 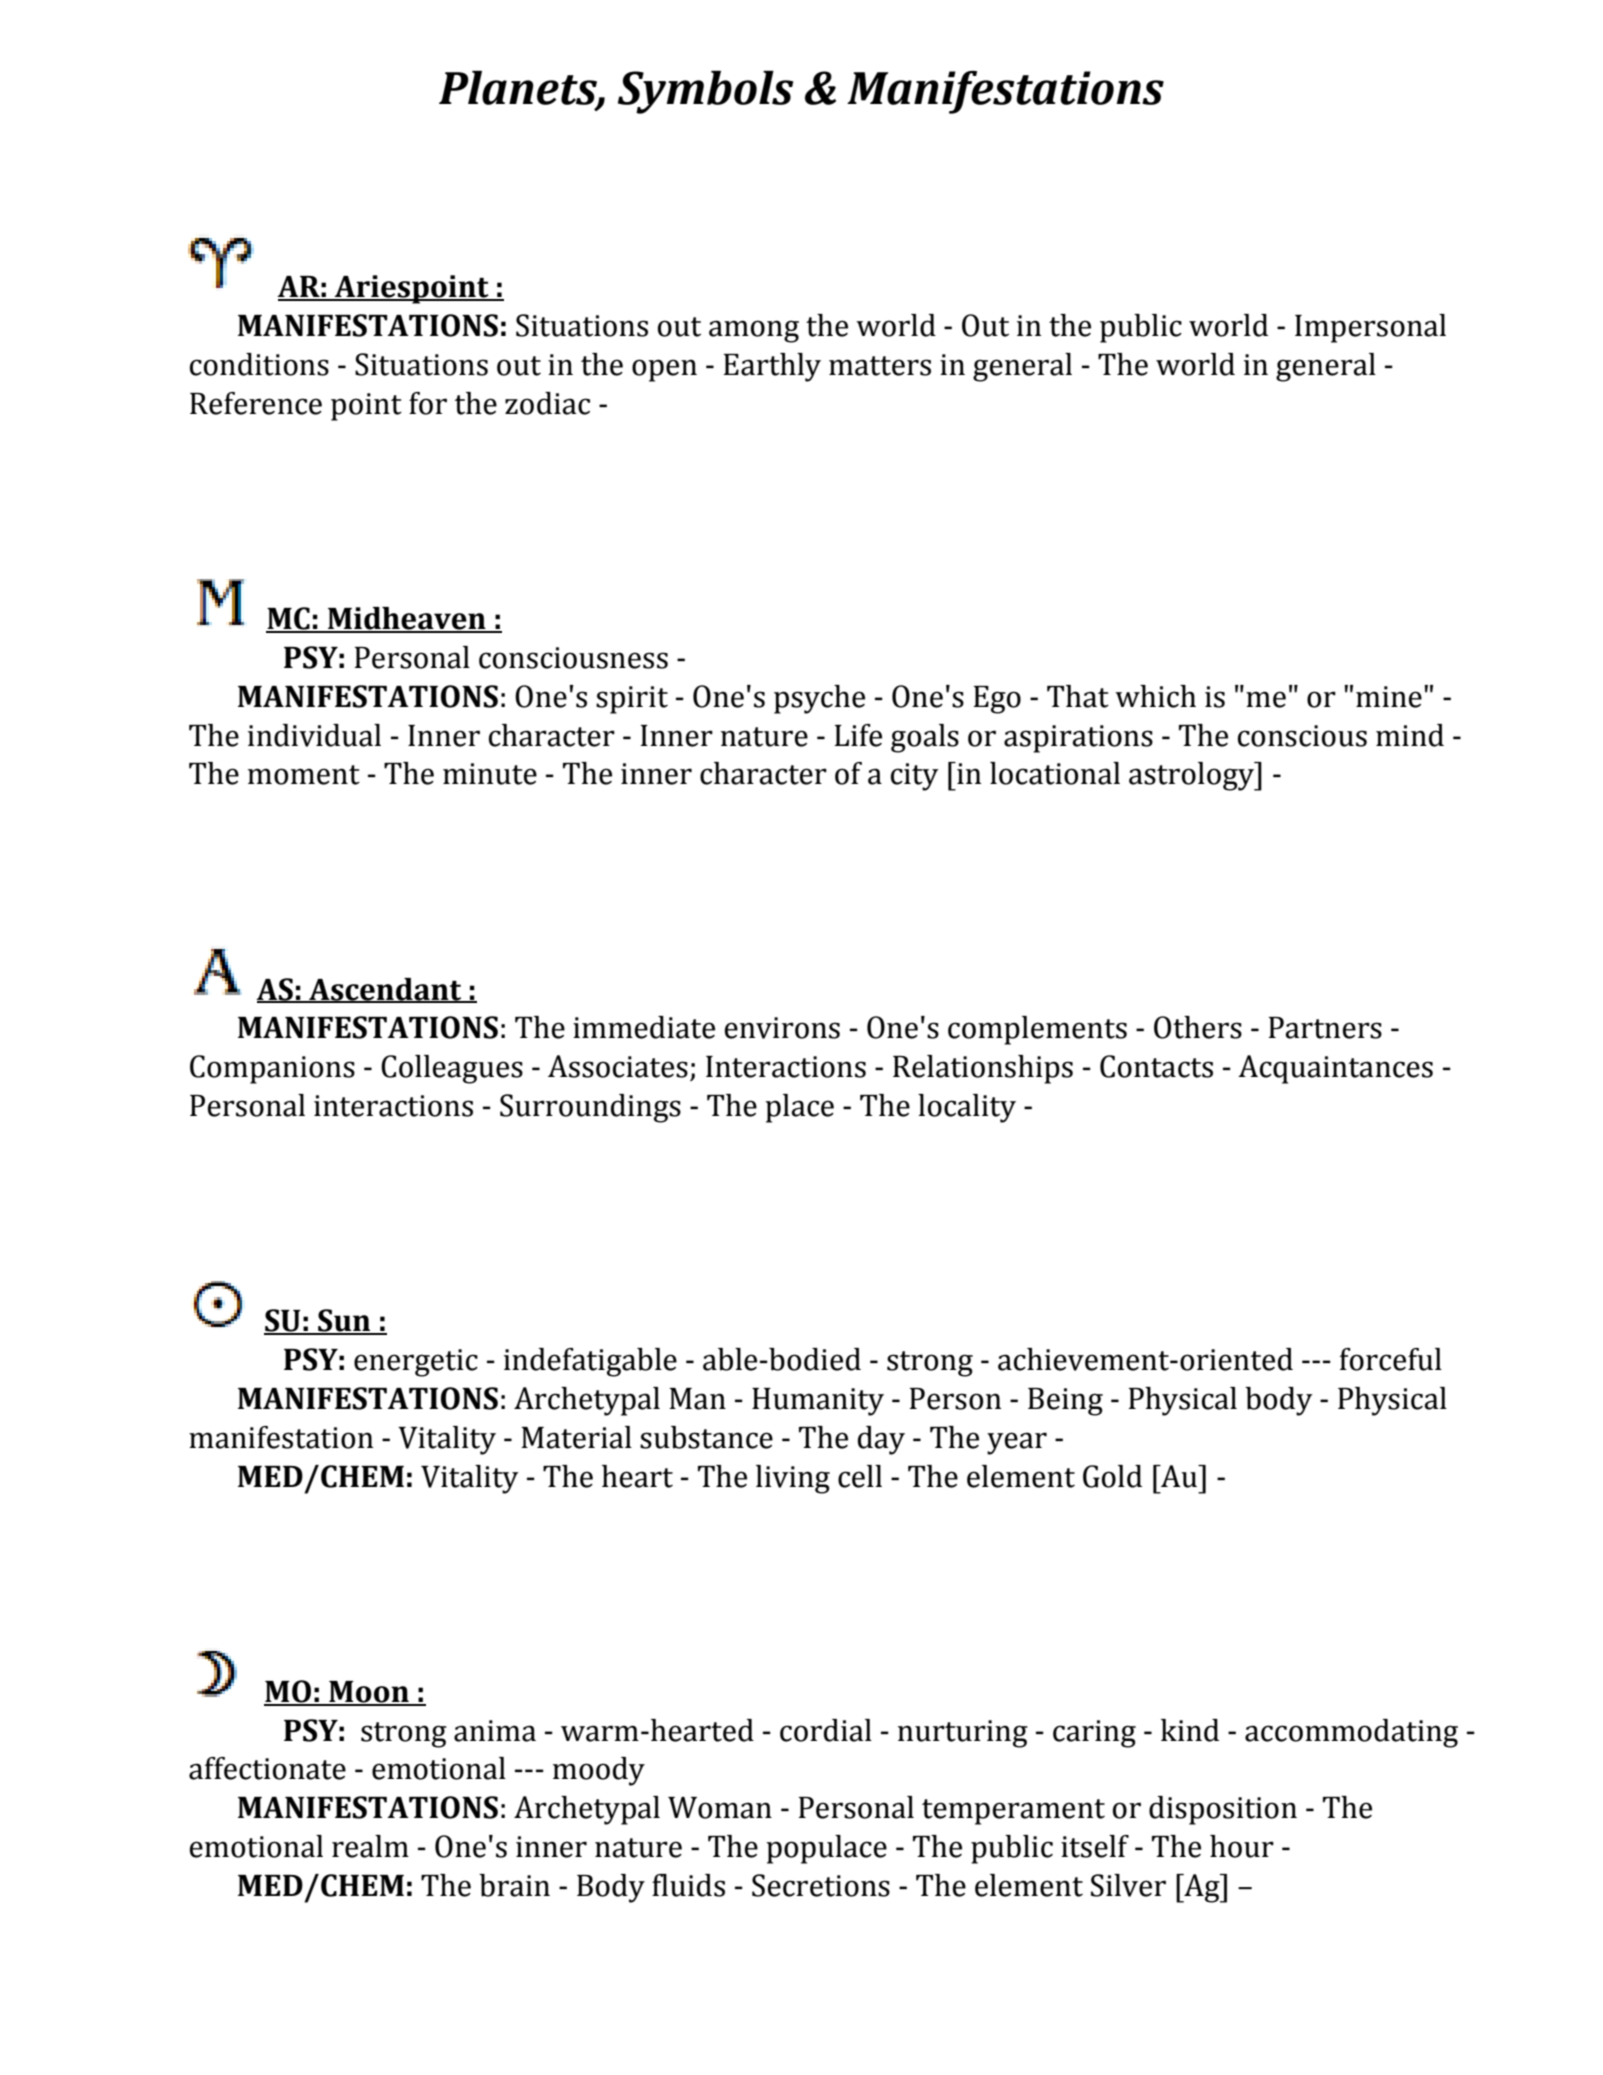 What do you see at coordinates (705, 92) in the document?
I see `Symbols` at bounding box center [705, 92].
